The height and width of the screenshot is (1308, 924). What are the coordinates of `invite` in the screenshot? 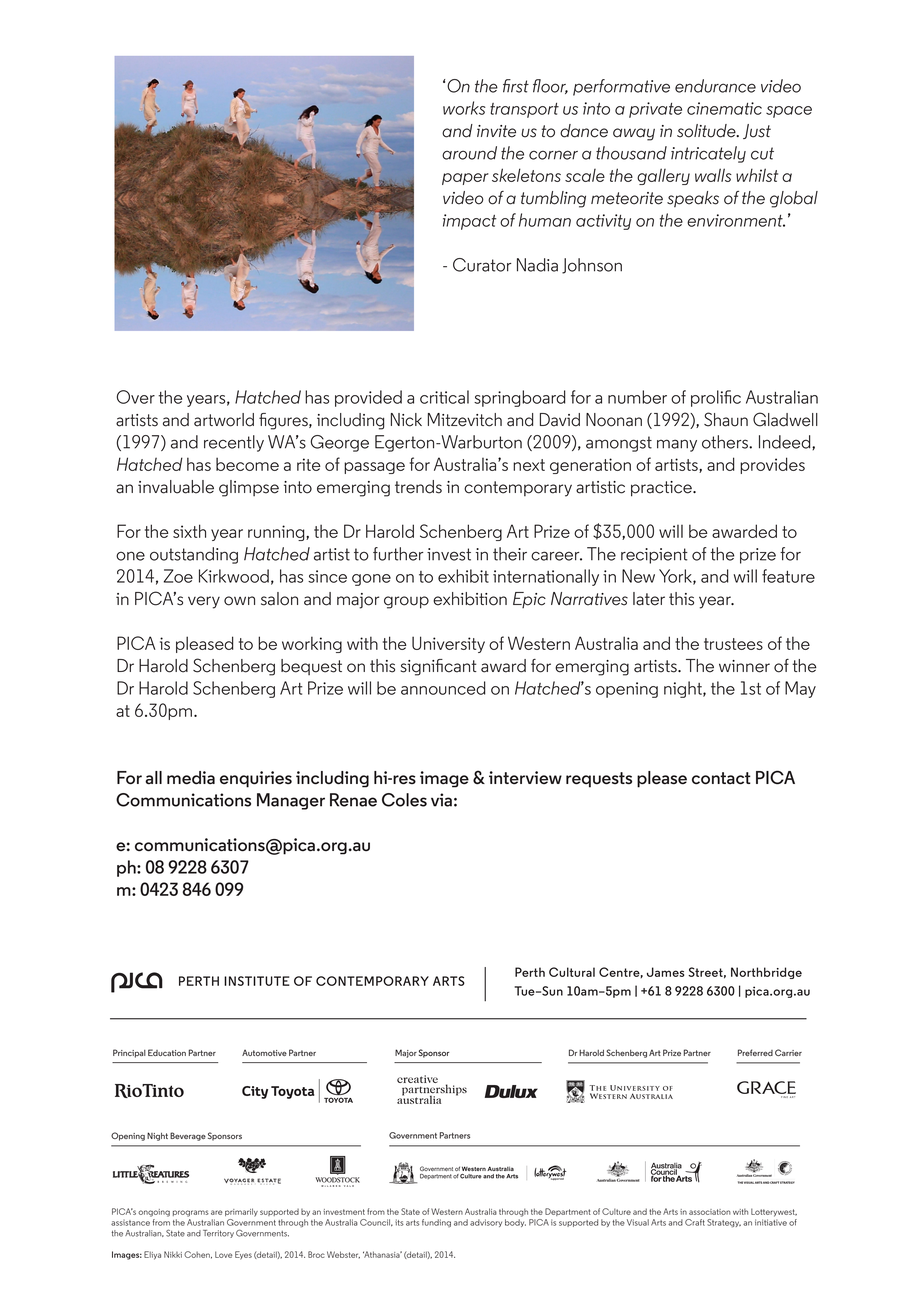 It's located at (496, 131).
